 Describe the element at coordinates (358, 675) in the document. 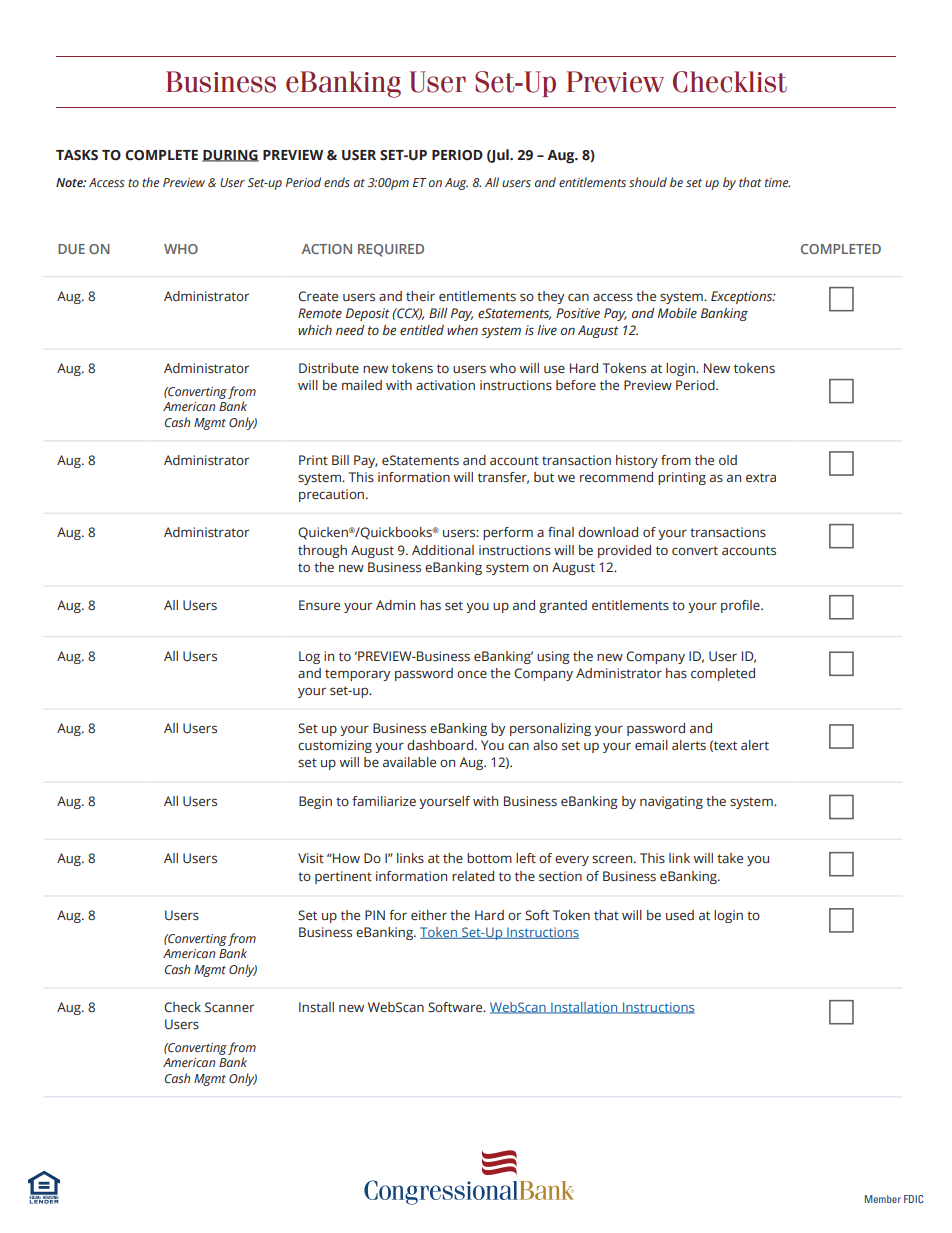

I see `temporary` at that location.
